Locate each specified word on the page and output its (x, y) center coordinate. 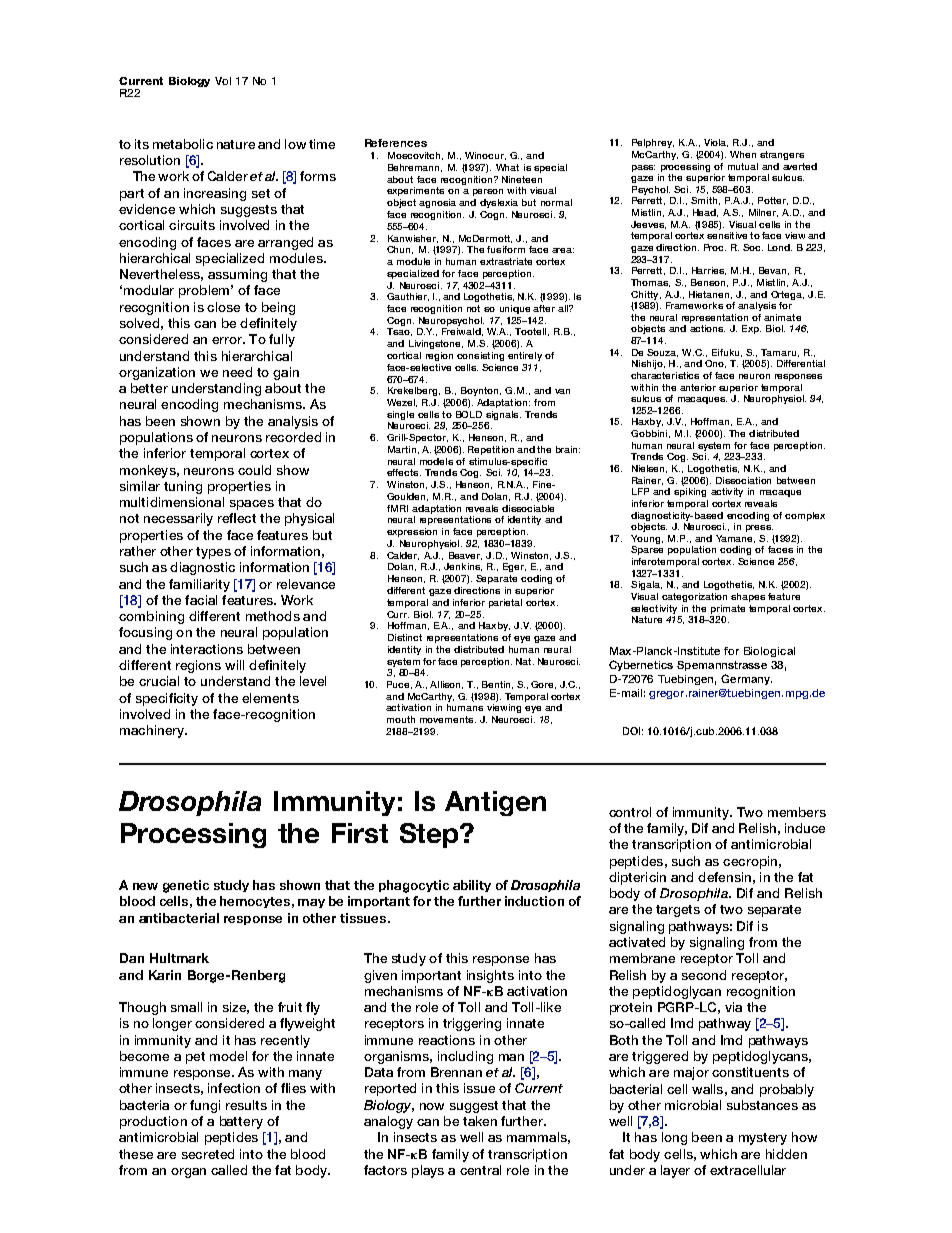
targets (678, 911)
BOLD (469, 414)
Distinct (405, 637)
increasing (215, 194)
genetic (186, 886)
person (488, 192)
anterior (698, 387)
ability (472, 886)
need (237, 372)
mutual (743, 166)
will (234, 665)
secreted (208, 1154)
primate (728, 609)
